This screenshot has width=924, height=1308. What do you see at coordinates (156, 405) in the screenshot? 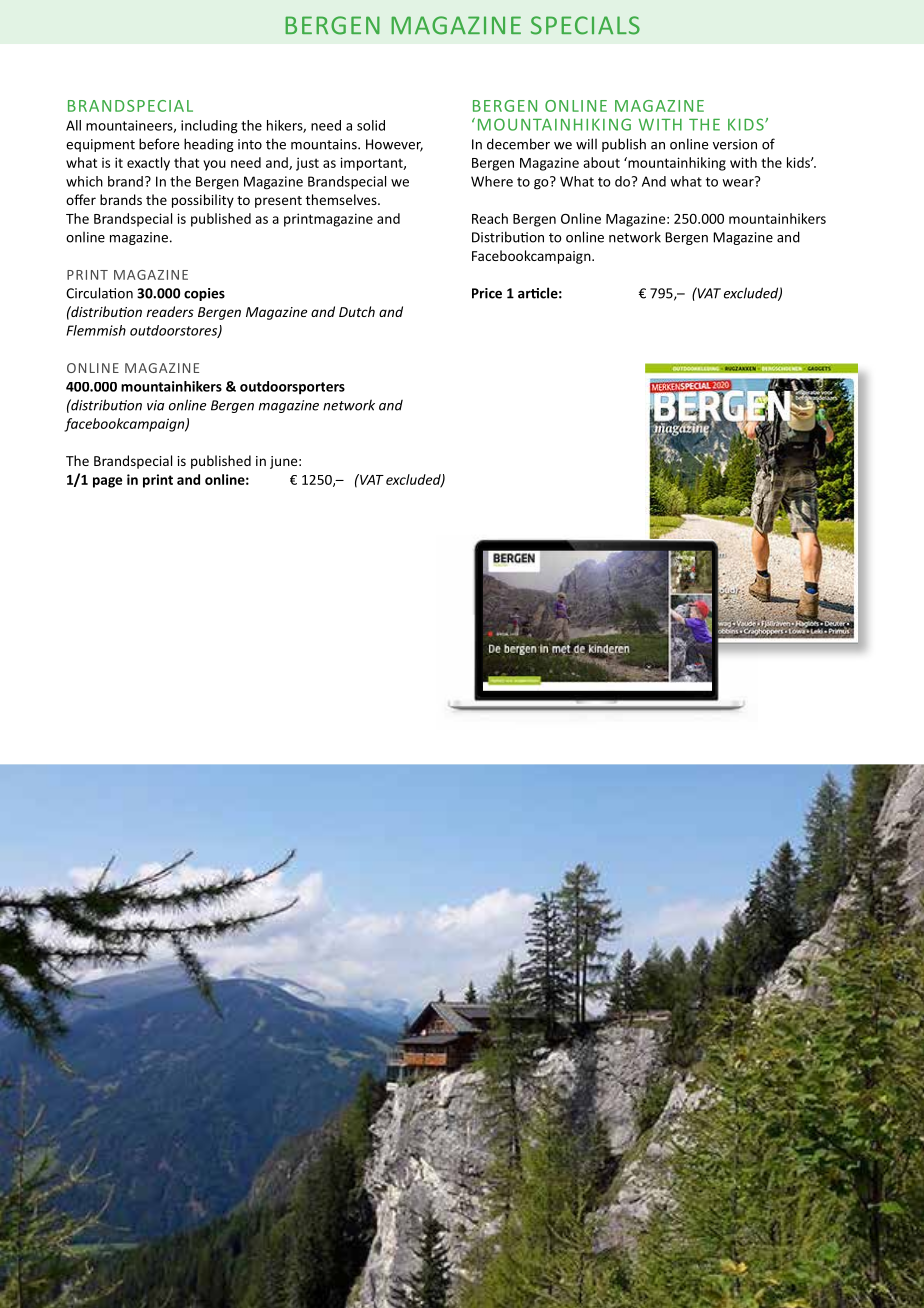
I see `via` at bounding box center [156, 405].
